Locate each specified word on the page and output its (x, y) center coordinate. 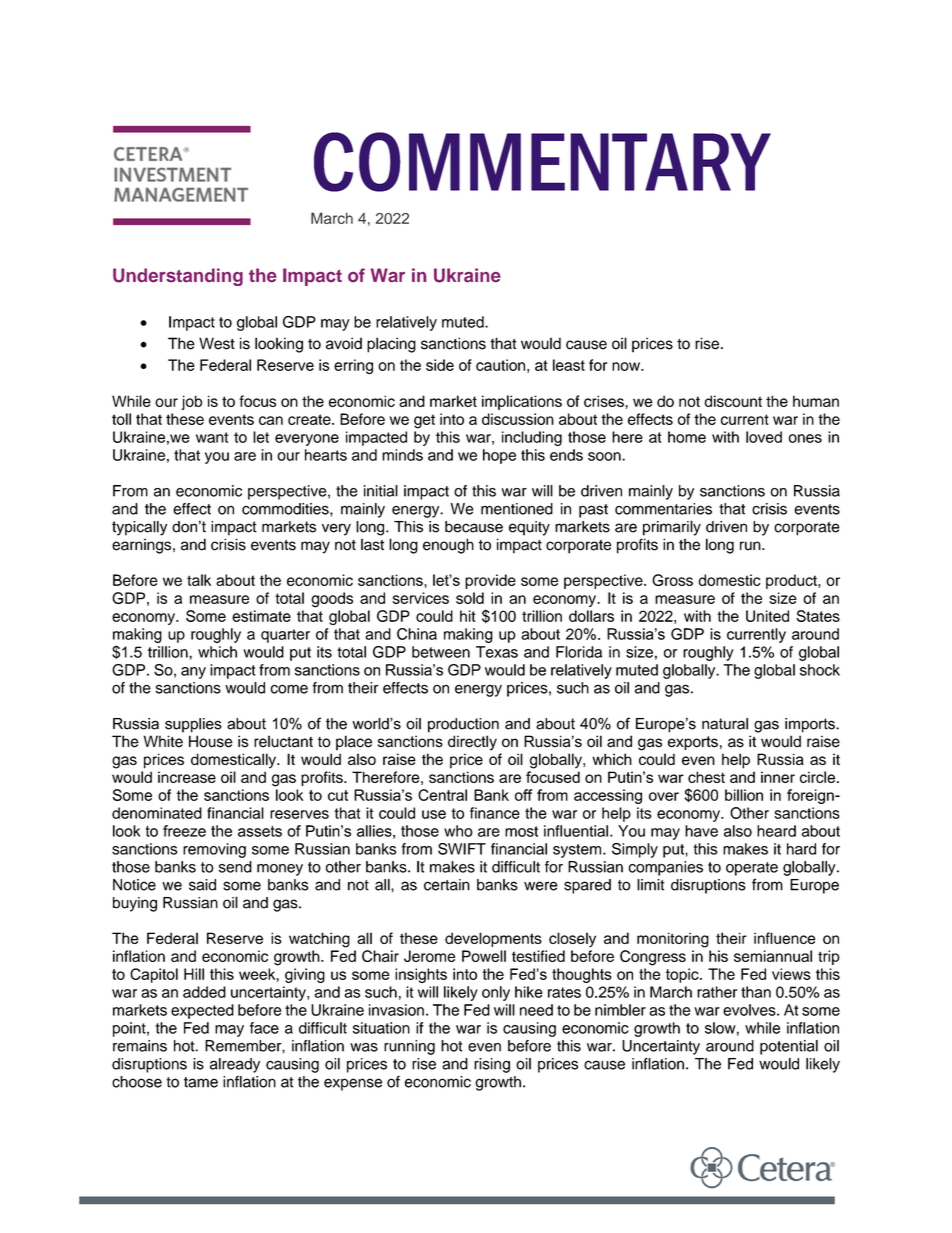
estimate (261, 616)
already (235, 1065)
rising (492, 1065)
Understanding (178, 277)
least (569, 365)
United (767, 616)
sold (470, 598)
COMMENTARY (542, 162)
